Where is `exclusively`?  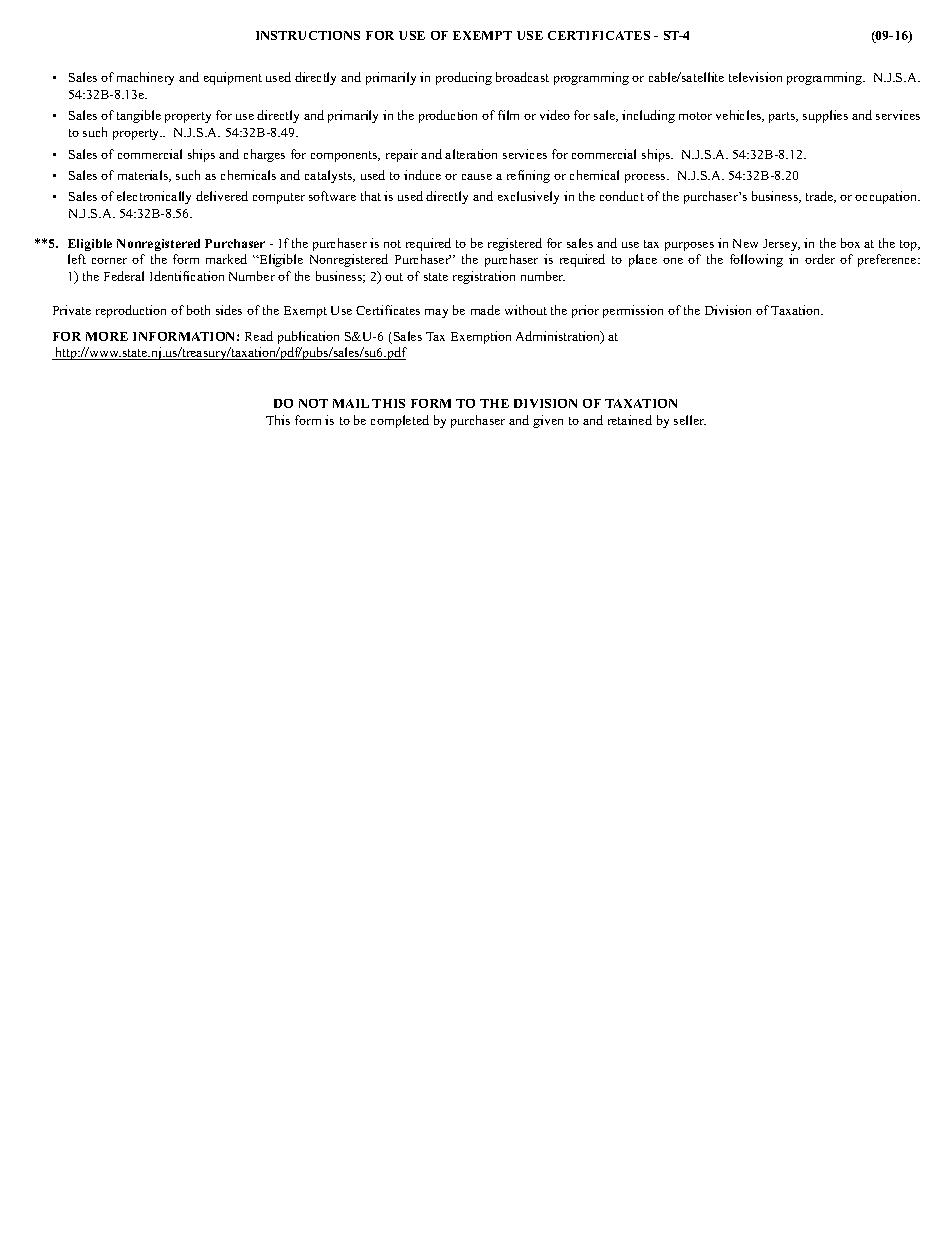
exclusively is located at coordinates (528, 197).
